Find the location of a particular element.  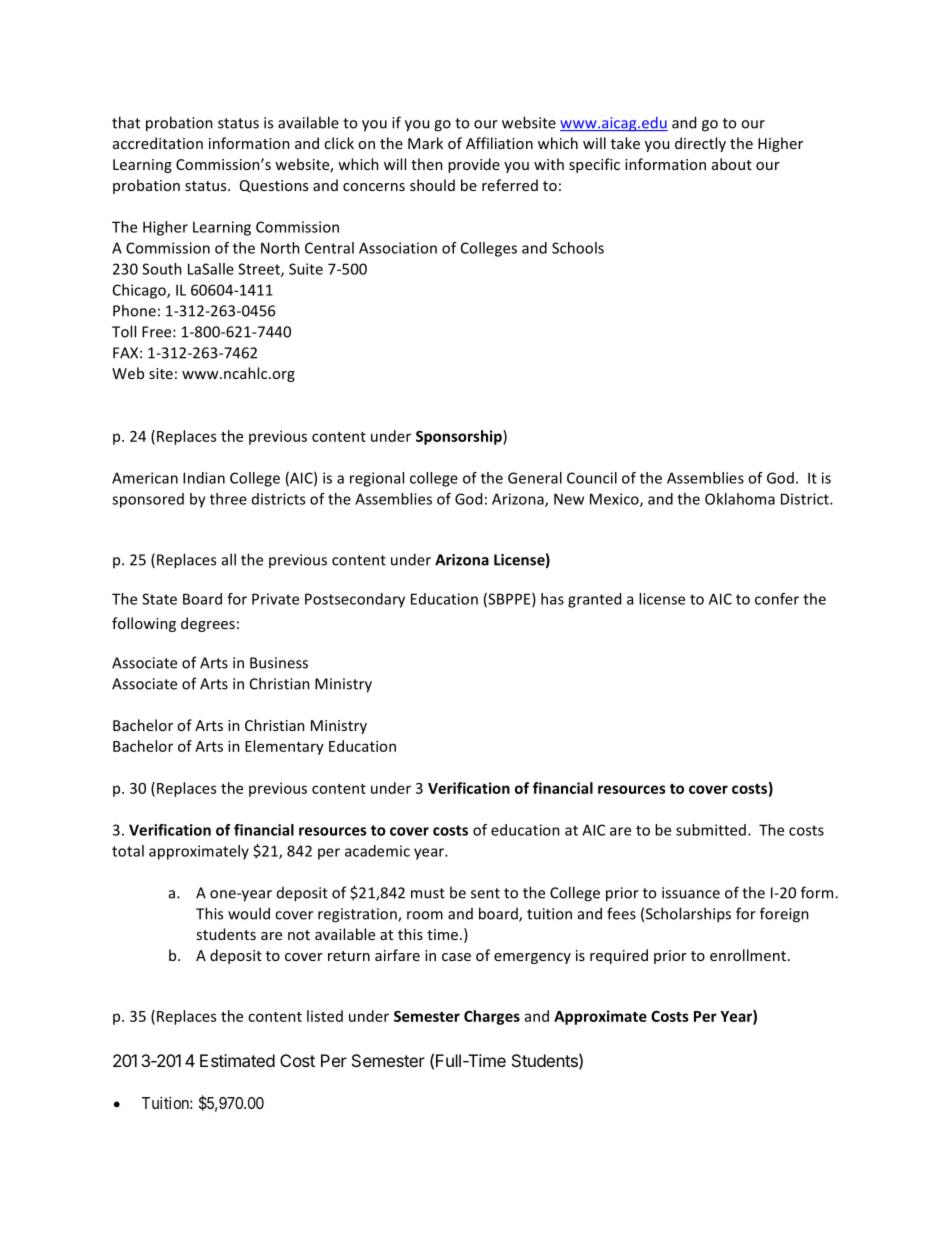

Estimated is located at coordinates (237, 1060).
